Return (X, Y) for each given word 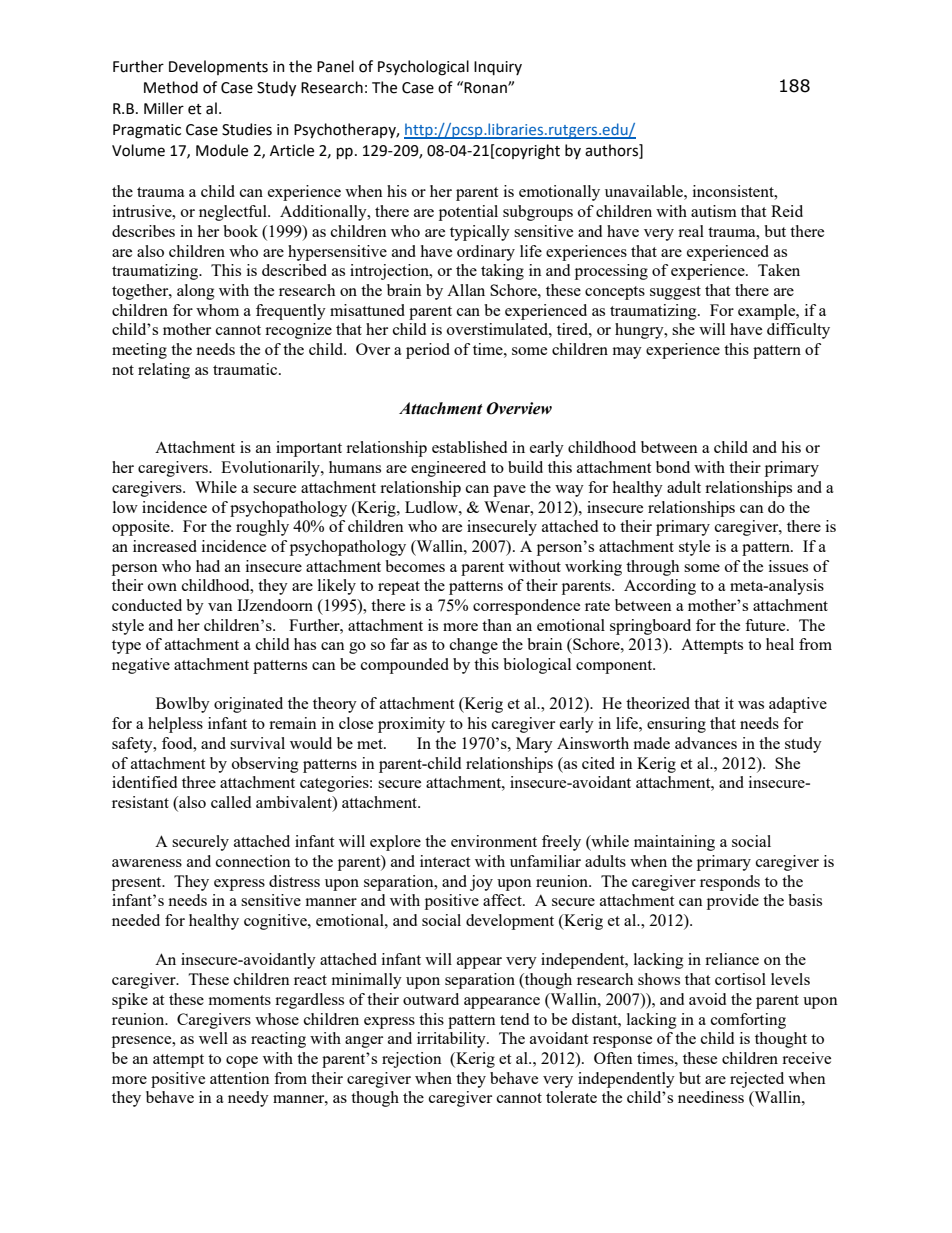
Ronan (486, 88)
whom (217, 310)
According (660, 587)
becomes (415, 566)
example (768, 312)
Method (171, 87)
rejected (757, 1080)
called (231, 802)
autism (714, 211)
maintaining (674, 843)
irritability (452, 1040)
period (428, 351)
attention (240, 1078)
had (208, 566)
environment (494, 841)
